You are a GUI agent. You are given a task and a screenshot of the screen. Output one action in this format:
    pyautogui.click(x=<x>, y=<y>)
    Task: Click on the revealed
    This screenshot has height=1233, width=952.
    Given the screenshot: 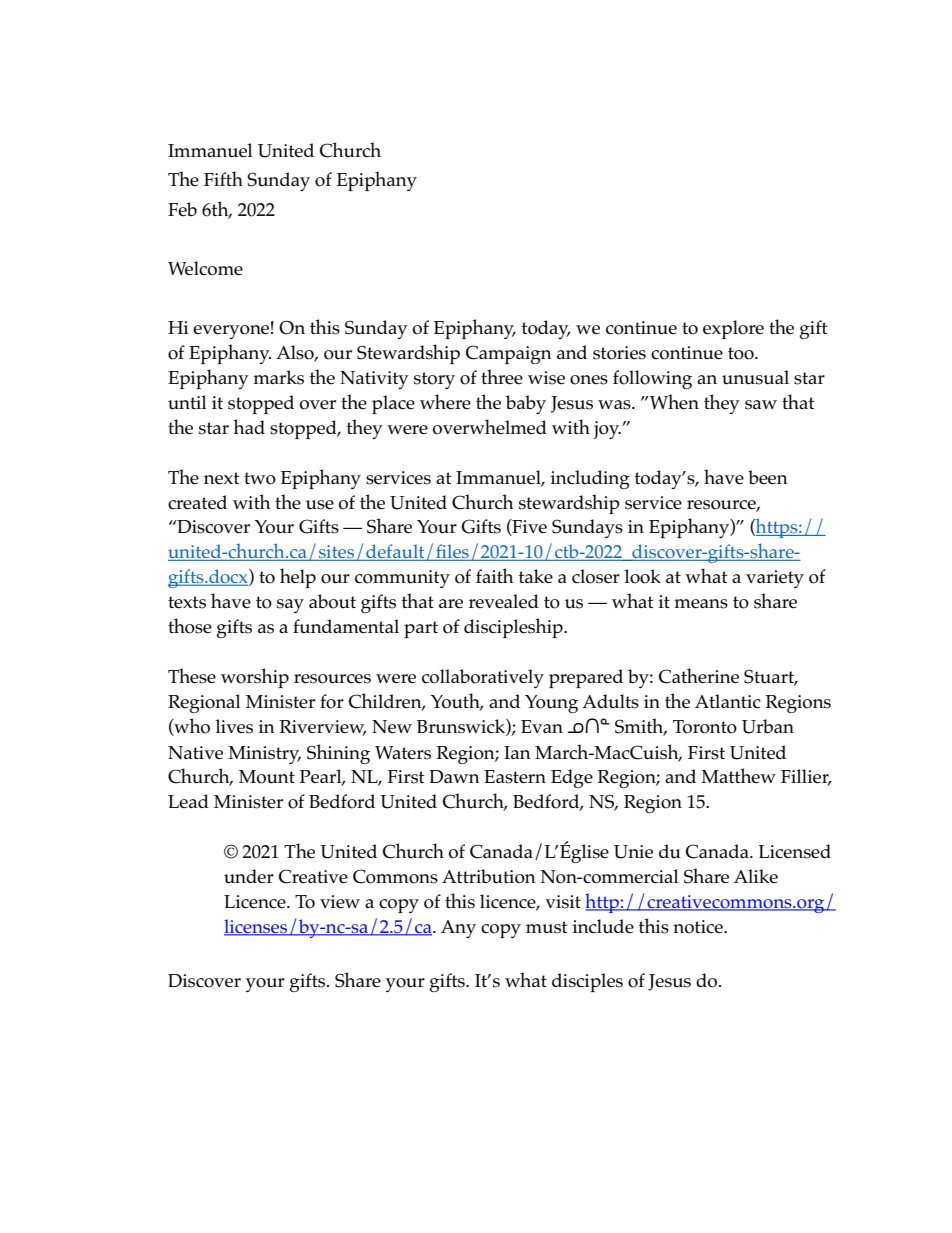 What is the action you would take?
    pyautogui.click(x=504, y=601)
